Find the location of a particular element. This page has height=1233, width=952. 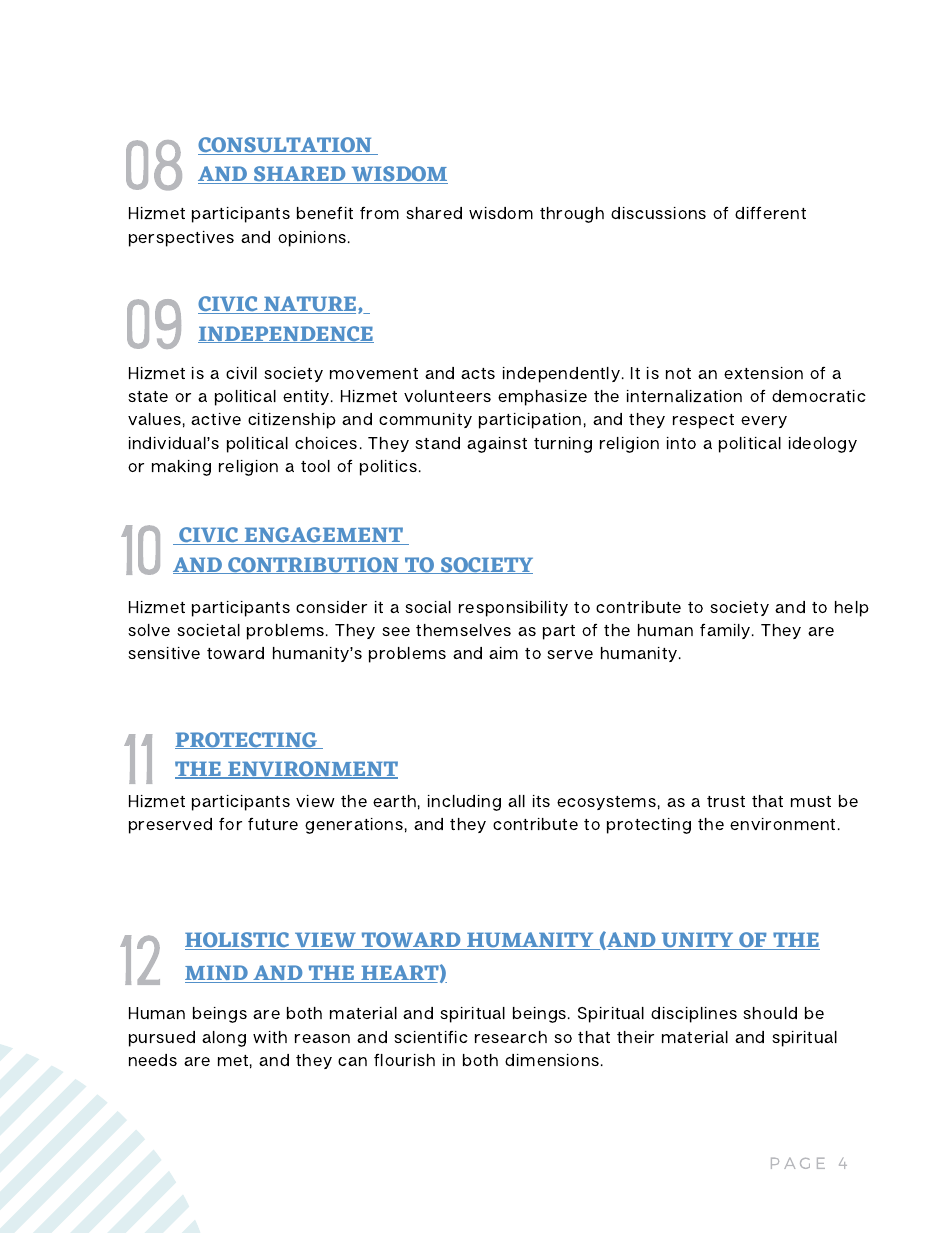

for is located at coordinates (230, 824).
